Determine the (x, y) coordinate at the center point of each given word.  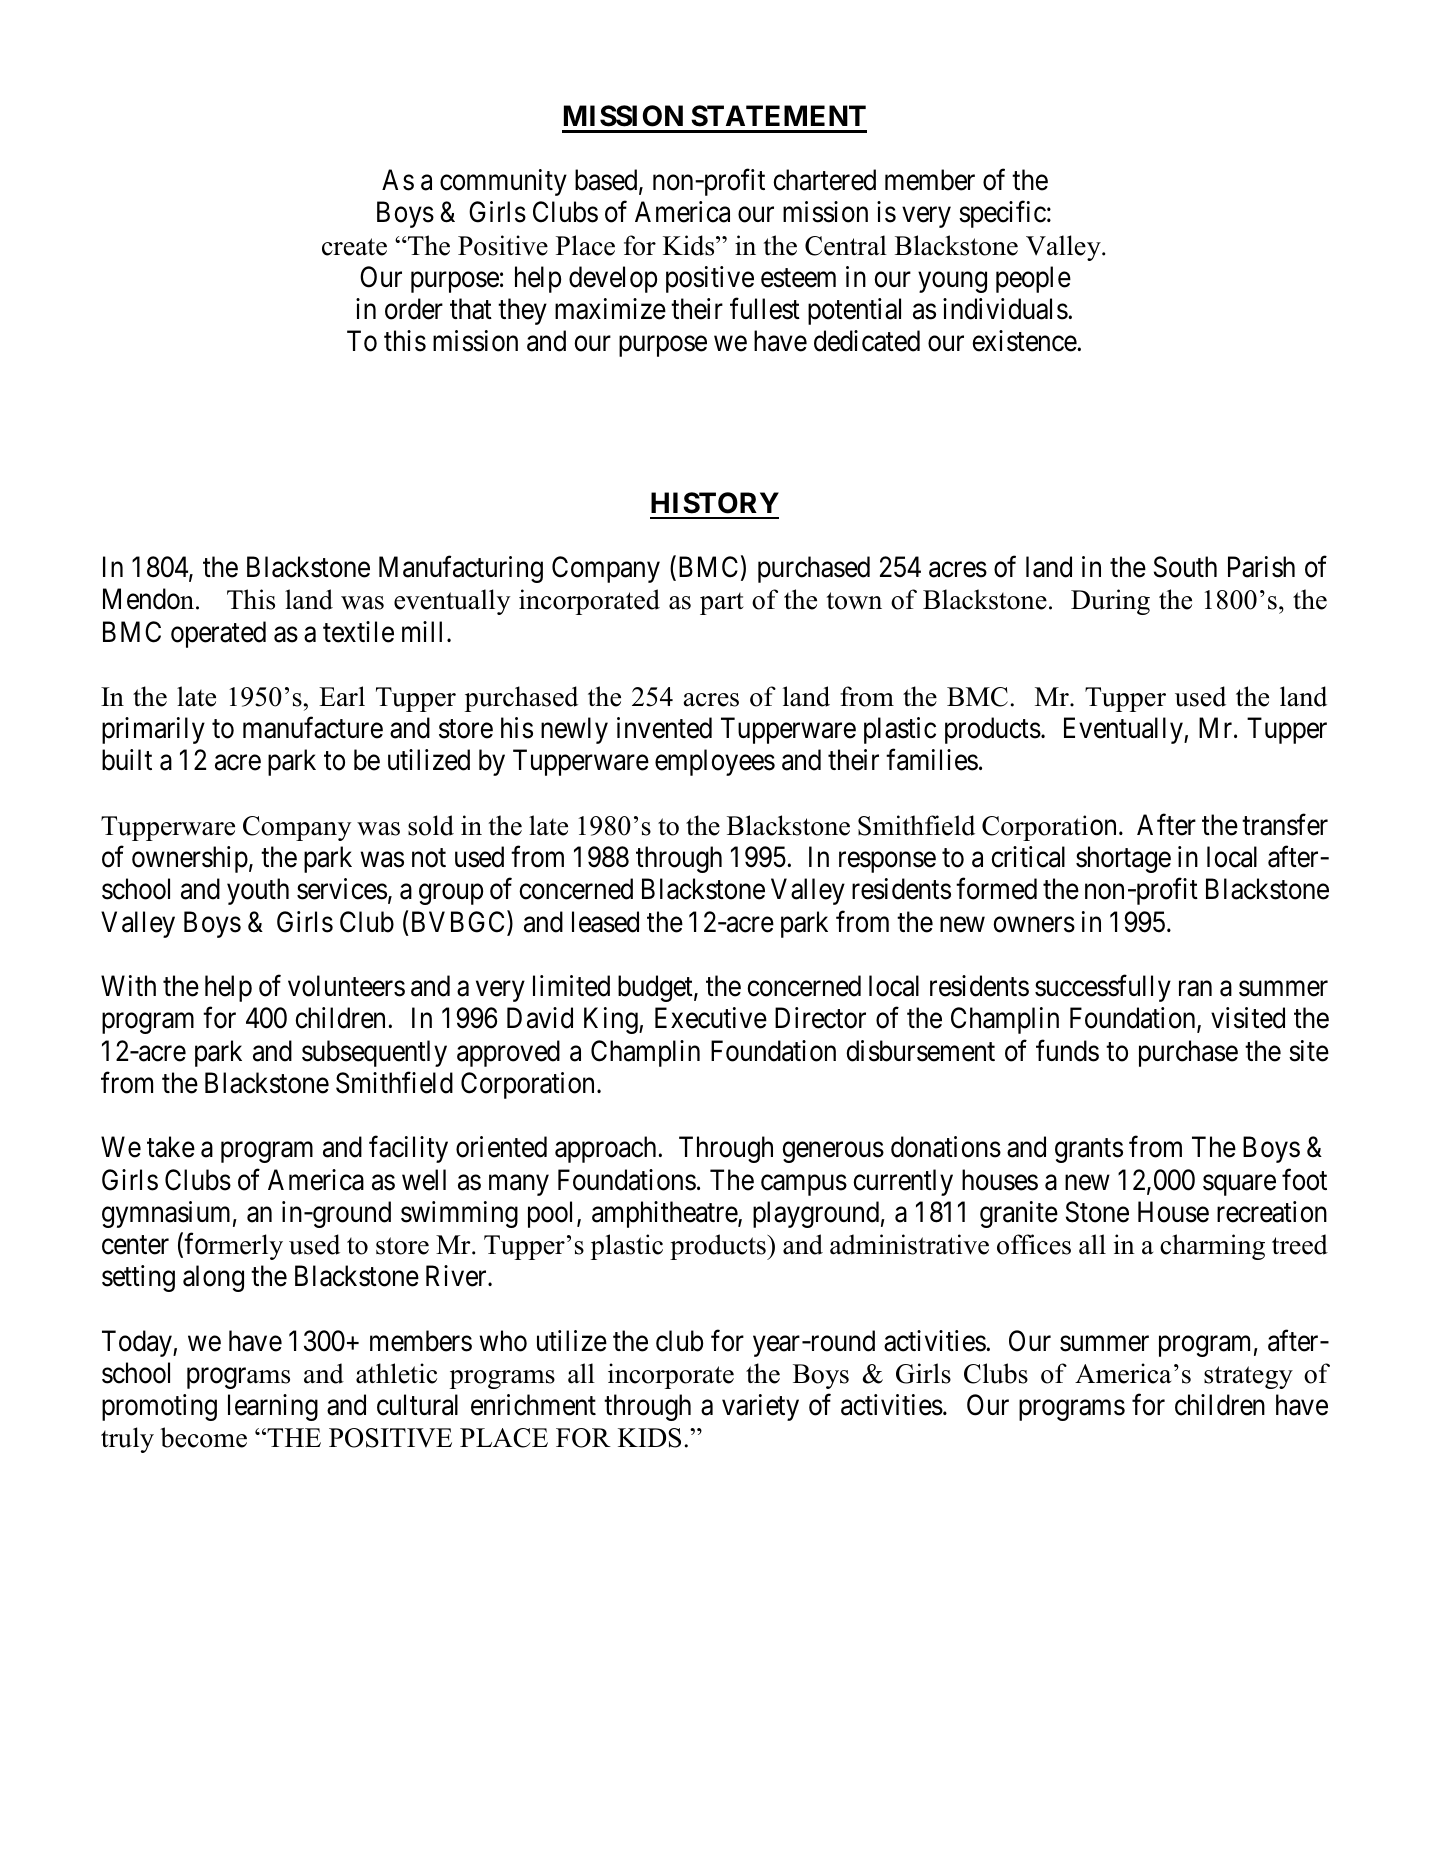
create (354, 247)
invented (664, 728)
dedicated (867, 341)
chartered (824, 180)
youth (258, 891)
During (1110, 602)
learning (273, 1407)
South (1185, 567)
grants (1089, 1151)
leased (605, 922)
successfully (1103, 988)
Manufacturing (461, 569)
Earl (342, 696)
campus (804, 1185)
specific (1002, 214)
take (171, 1147)
